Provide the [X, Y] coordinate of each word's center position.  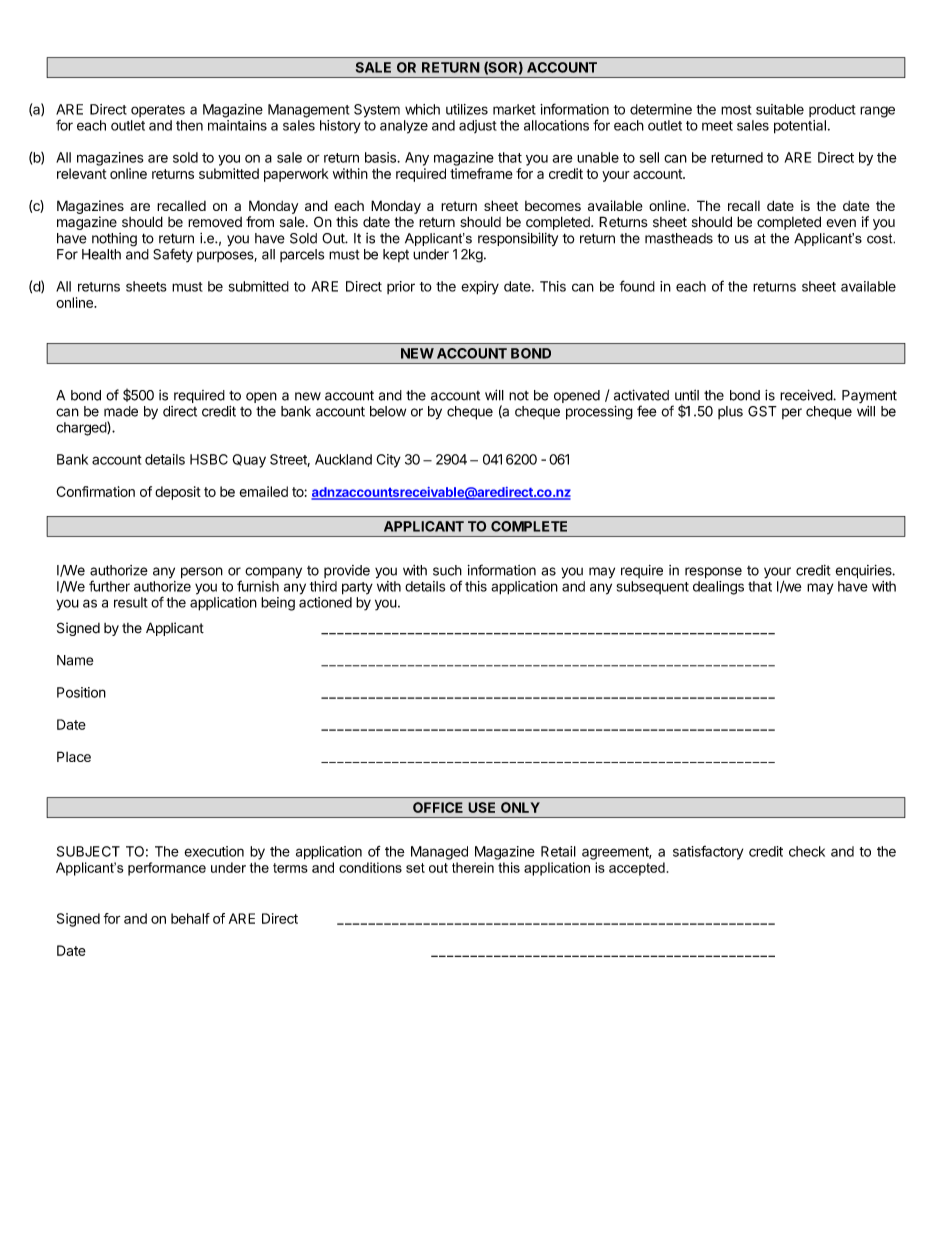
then [189, 125]
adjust [478, 126]
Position [81, 692]
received [807, 395]
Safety [173, 255]
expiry [480, 288]
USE [481, 807]
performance [167, 869]
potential [800, 127]
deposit [178, 493]
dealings [718, 588]
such [447, 570]
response [713, 573]
